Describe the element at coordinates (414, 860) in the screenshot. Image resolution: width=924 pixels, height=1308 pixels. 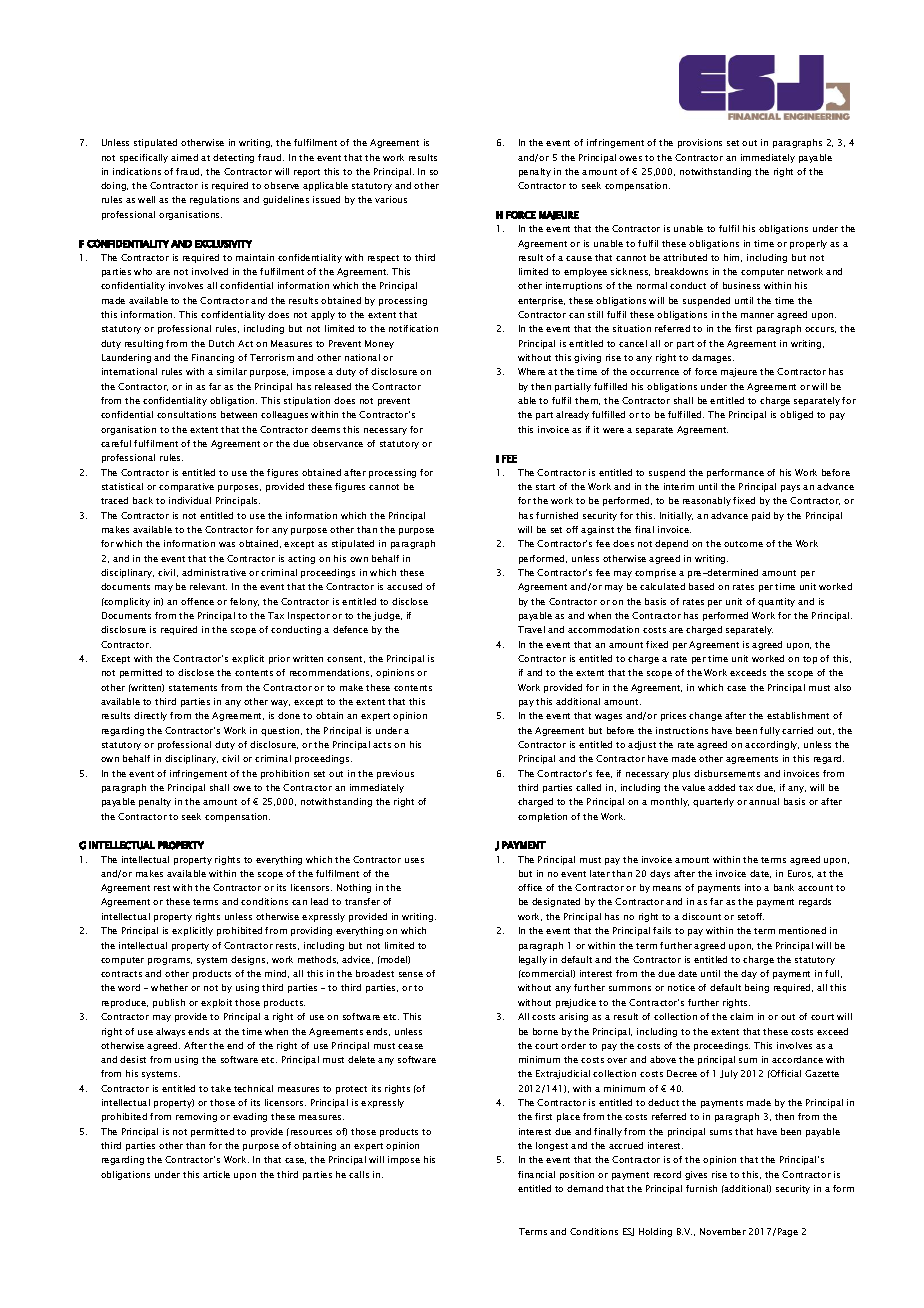
I see `uses` at that location.
